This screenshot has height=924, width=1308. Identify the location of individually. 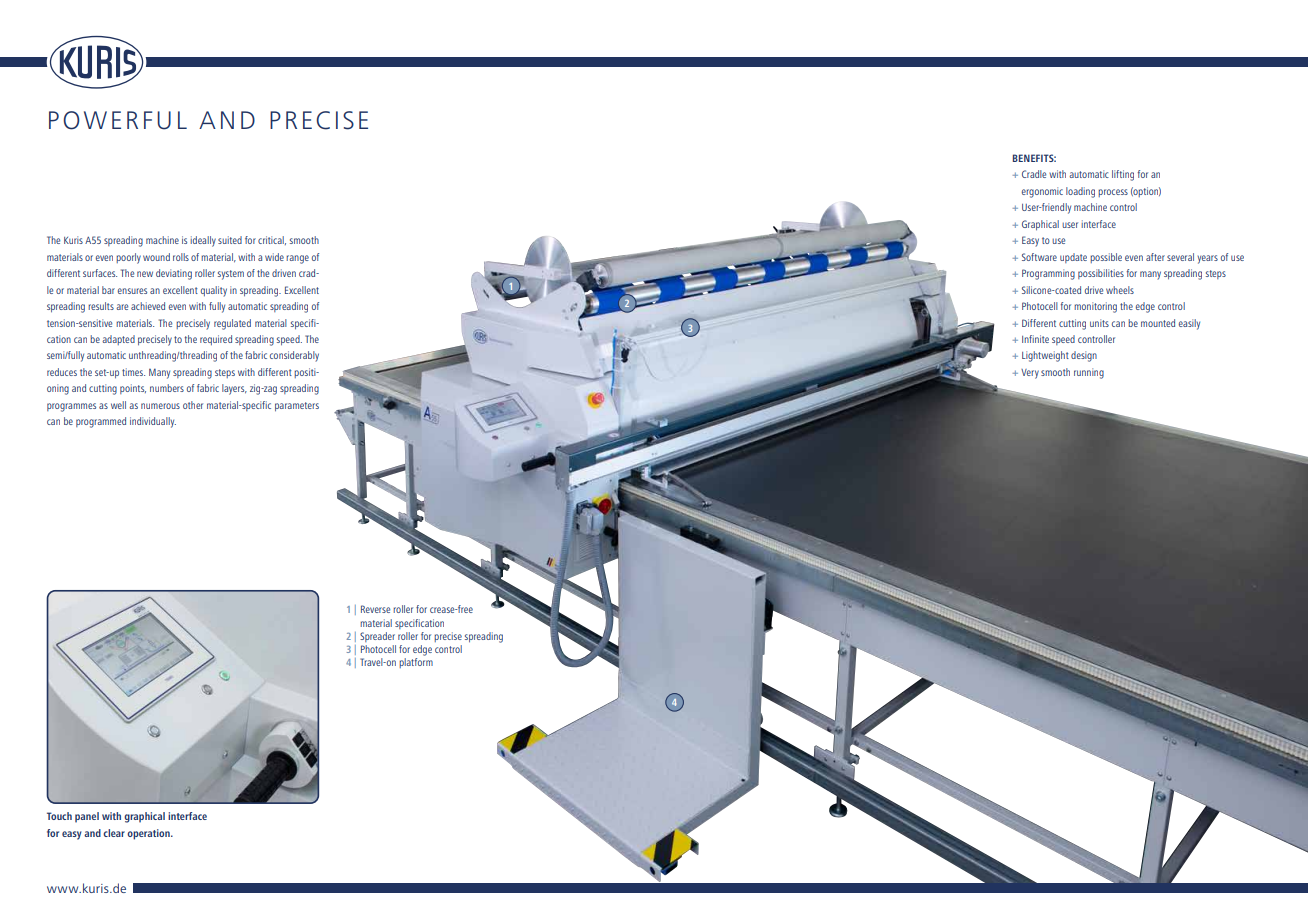
(153, 422).
